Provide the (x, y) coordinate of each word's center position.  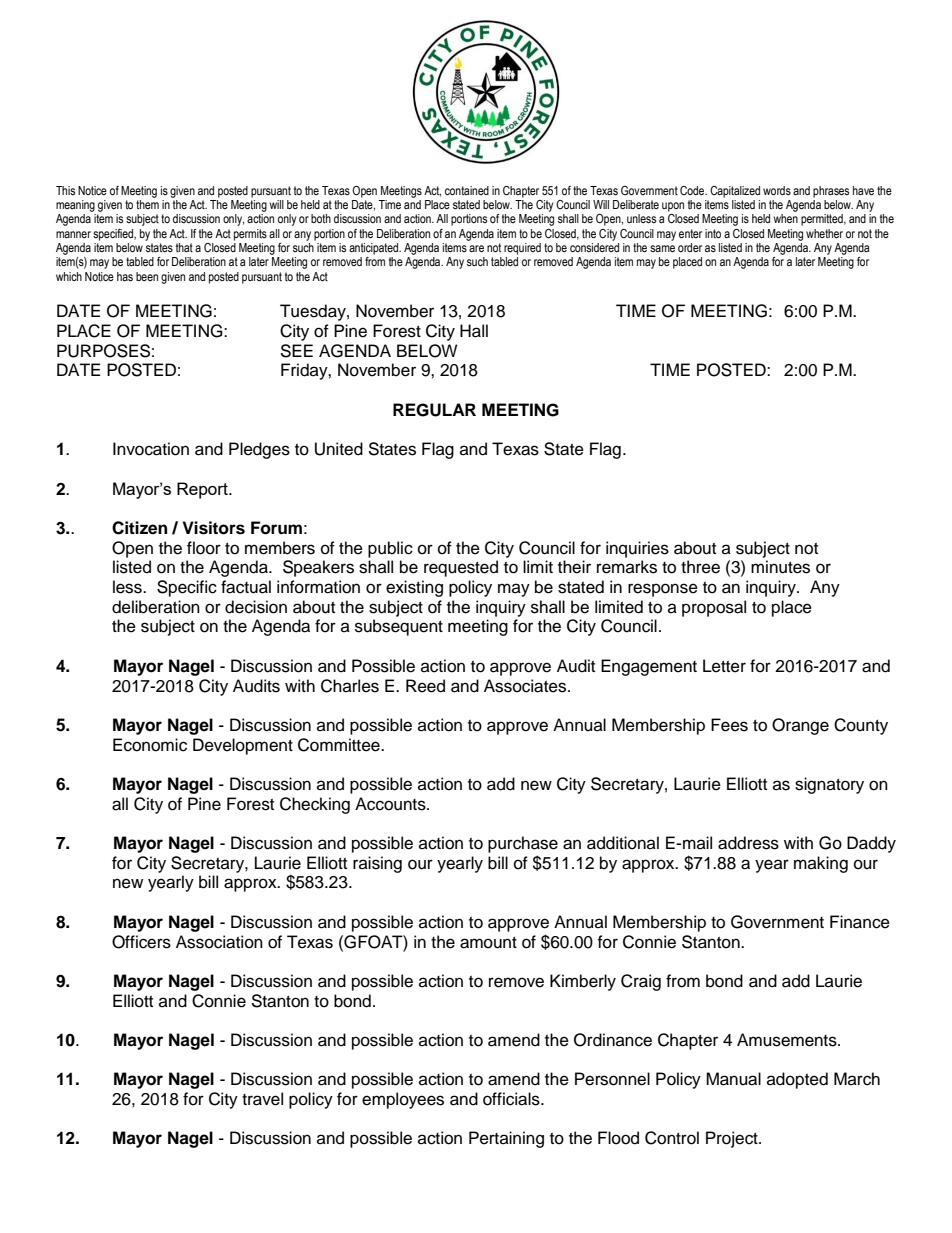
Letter (724, 666)
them (147, 204)
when (785, 218)
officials (512, 1099)
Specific (187, 588)
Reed (425, 686)
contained (467, 190)
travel (262, 1099)
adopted (797, 1080)
